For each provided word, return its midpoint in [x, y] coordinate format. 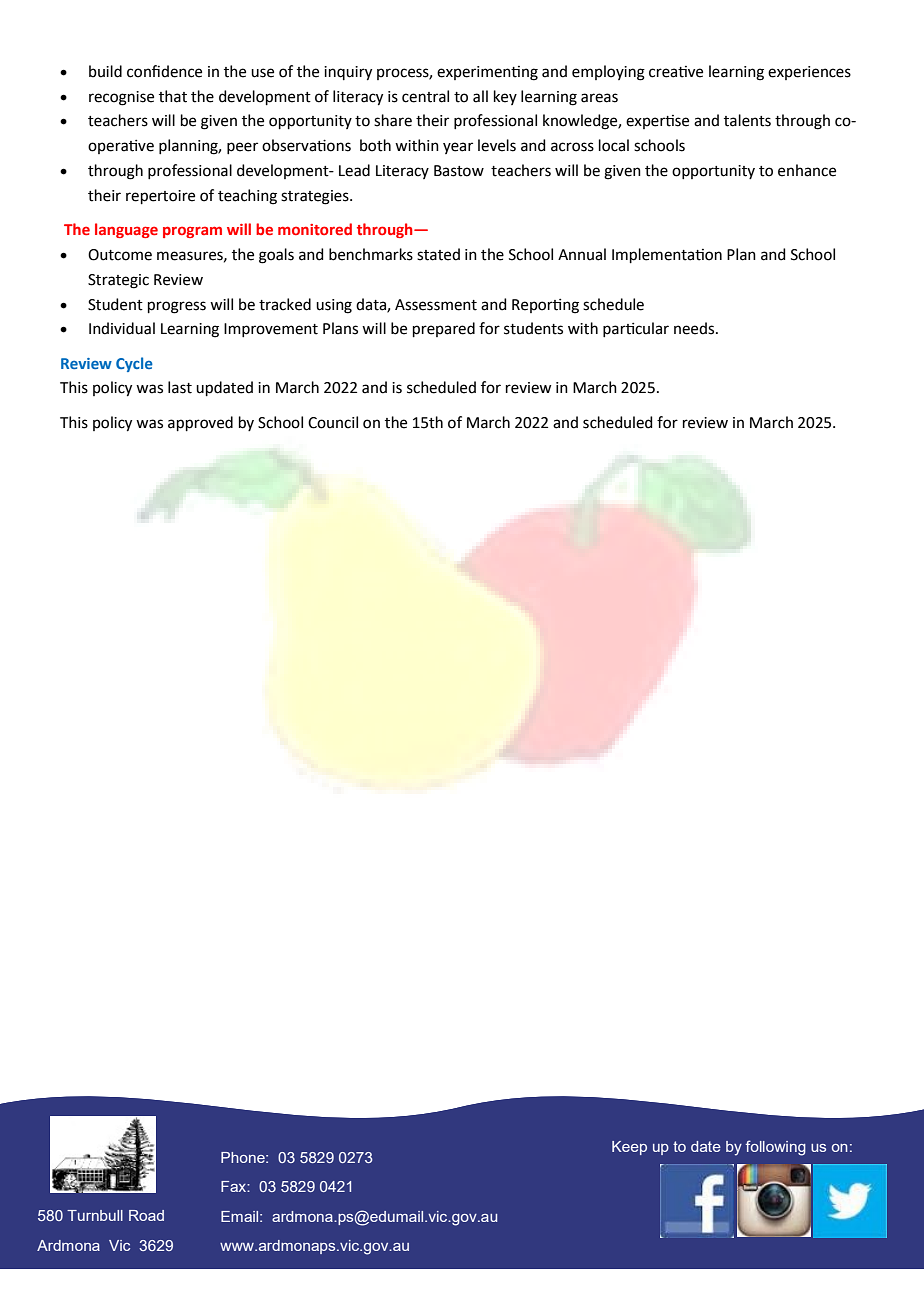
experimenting [487, 73]
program [192, 232]
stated [438, 254]
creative [676, 72]
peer [242, 148]
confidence [164, 71]
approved [200, 423]
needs [695, 328]
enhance [807, 170]
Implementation [667, 255]
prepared [444, 329]
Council [333, 422]
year [458, 148]
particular [636, 329]
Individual [122, 328]
